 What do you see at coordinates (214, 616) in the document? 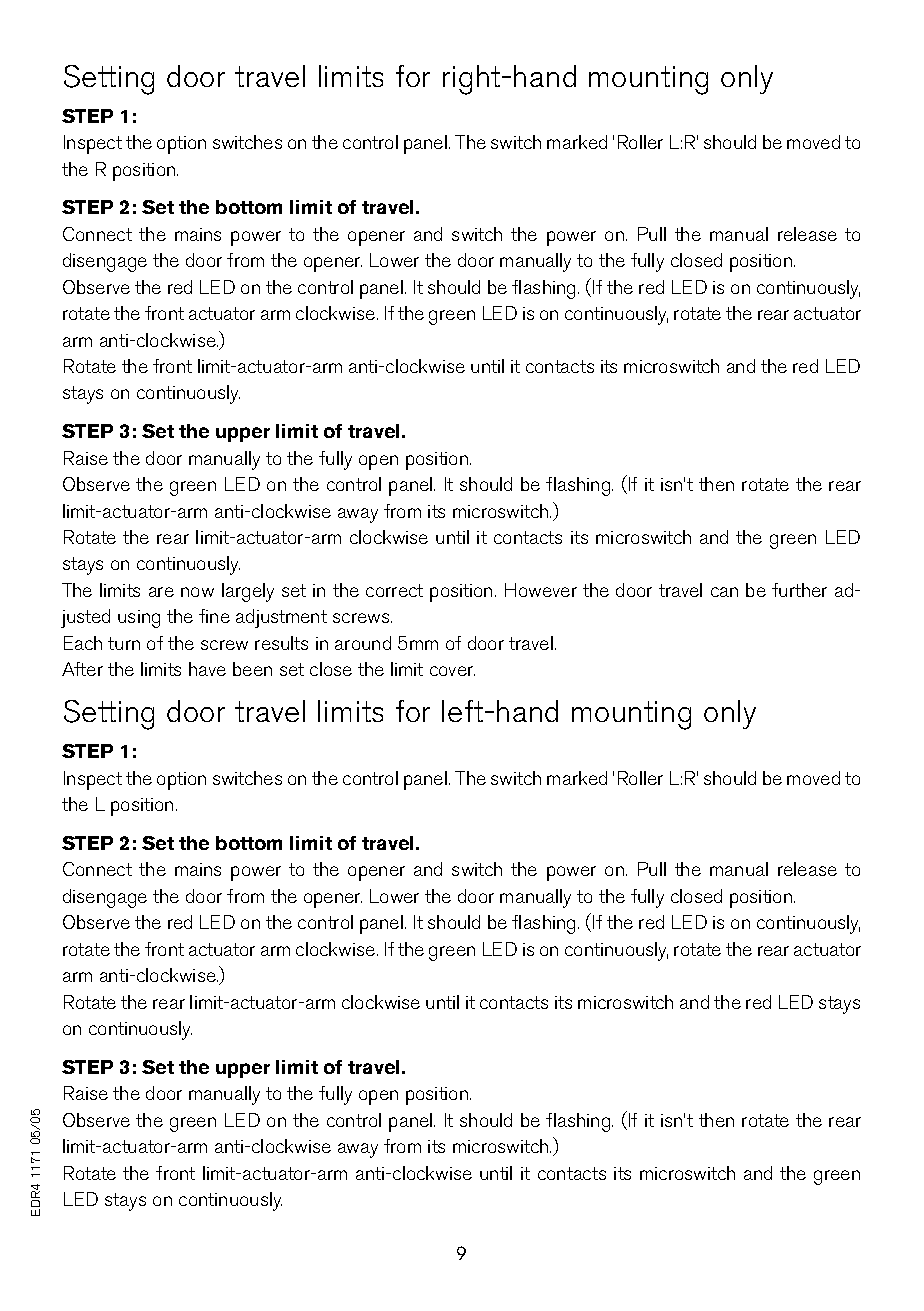
I see `fine` at bounding box center [214, 616].
